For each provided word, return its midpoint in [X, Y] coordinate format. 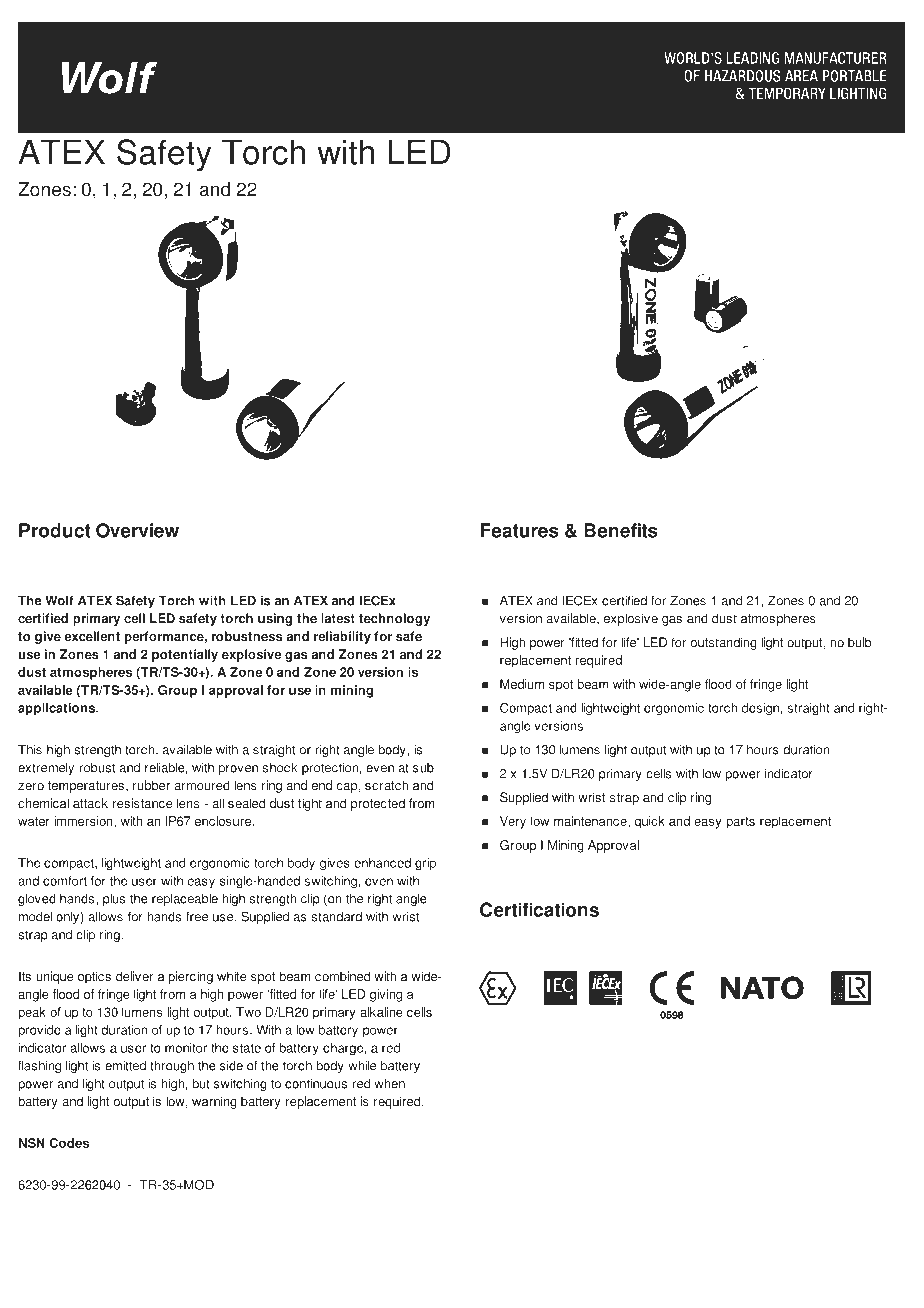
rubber [151, 785]
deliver [134, 976]
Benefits [621, 530]
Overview [137, 530]
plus [114, 899]
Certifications [539, 909]
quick [649, 822]
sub [423, 768]
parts [740, 823]
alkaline [381, 1012]
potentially [185, 655]
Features [519, 530]
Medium [522, 684]
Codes [69, 1143]
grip [425, 864]
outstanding [723, 643]
